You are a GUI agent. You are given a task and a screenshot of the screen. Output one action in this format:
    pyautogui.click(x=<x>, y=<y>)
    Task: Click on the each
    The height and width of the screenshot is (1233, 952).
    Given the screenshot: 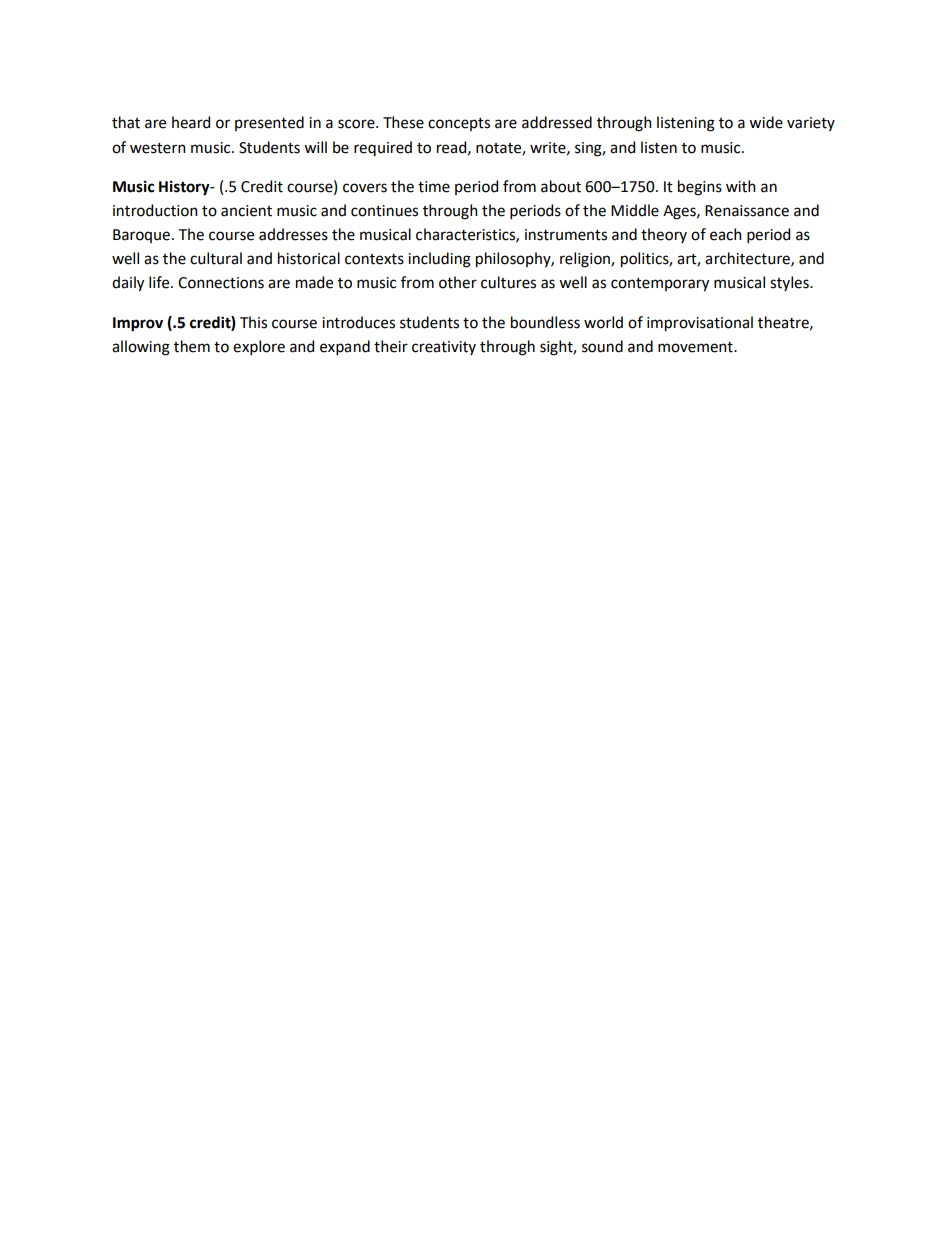 What is the action you would take?
    pyautogui.click(x=726, y=234)
